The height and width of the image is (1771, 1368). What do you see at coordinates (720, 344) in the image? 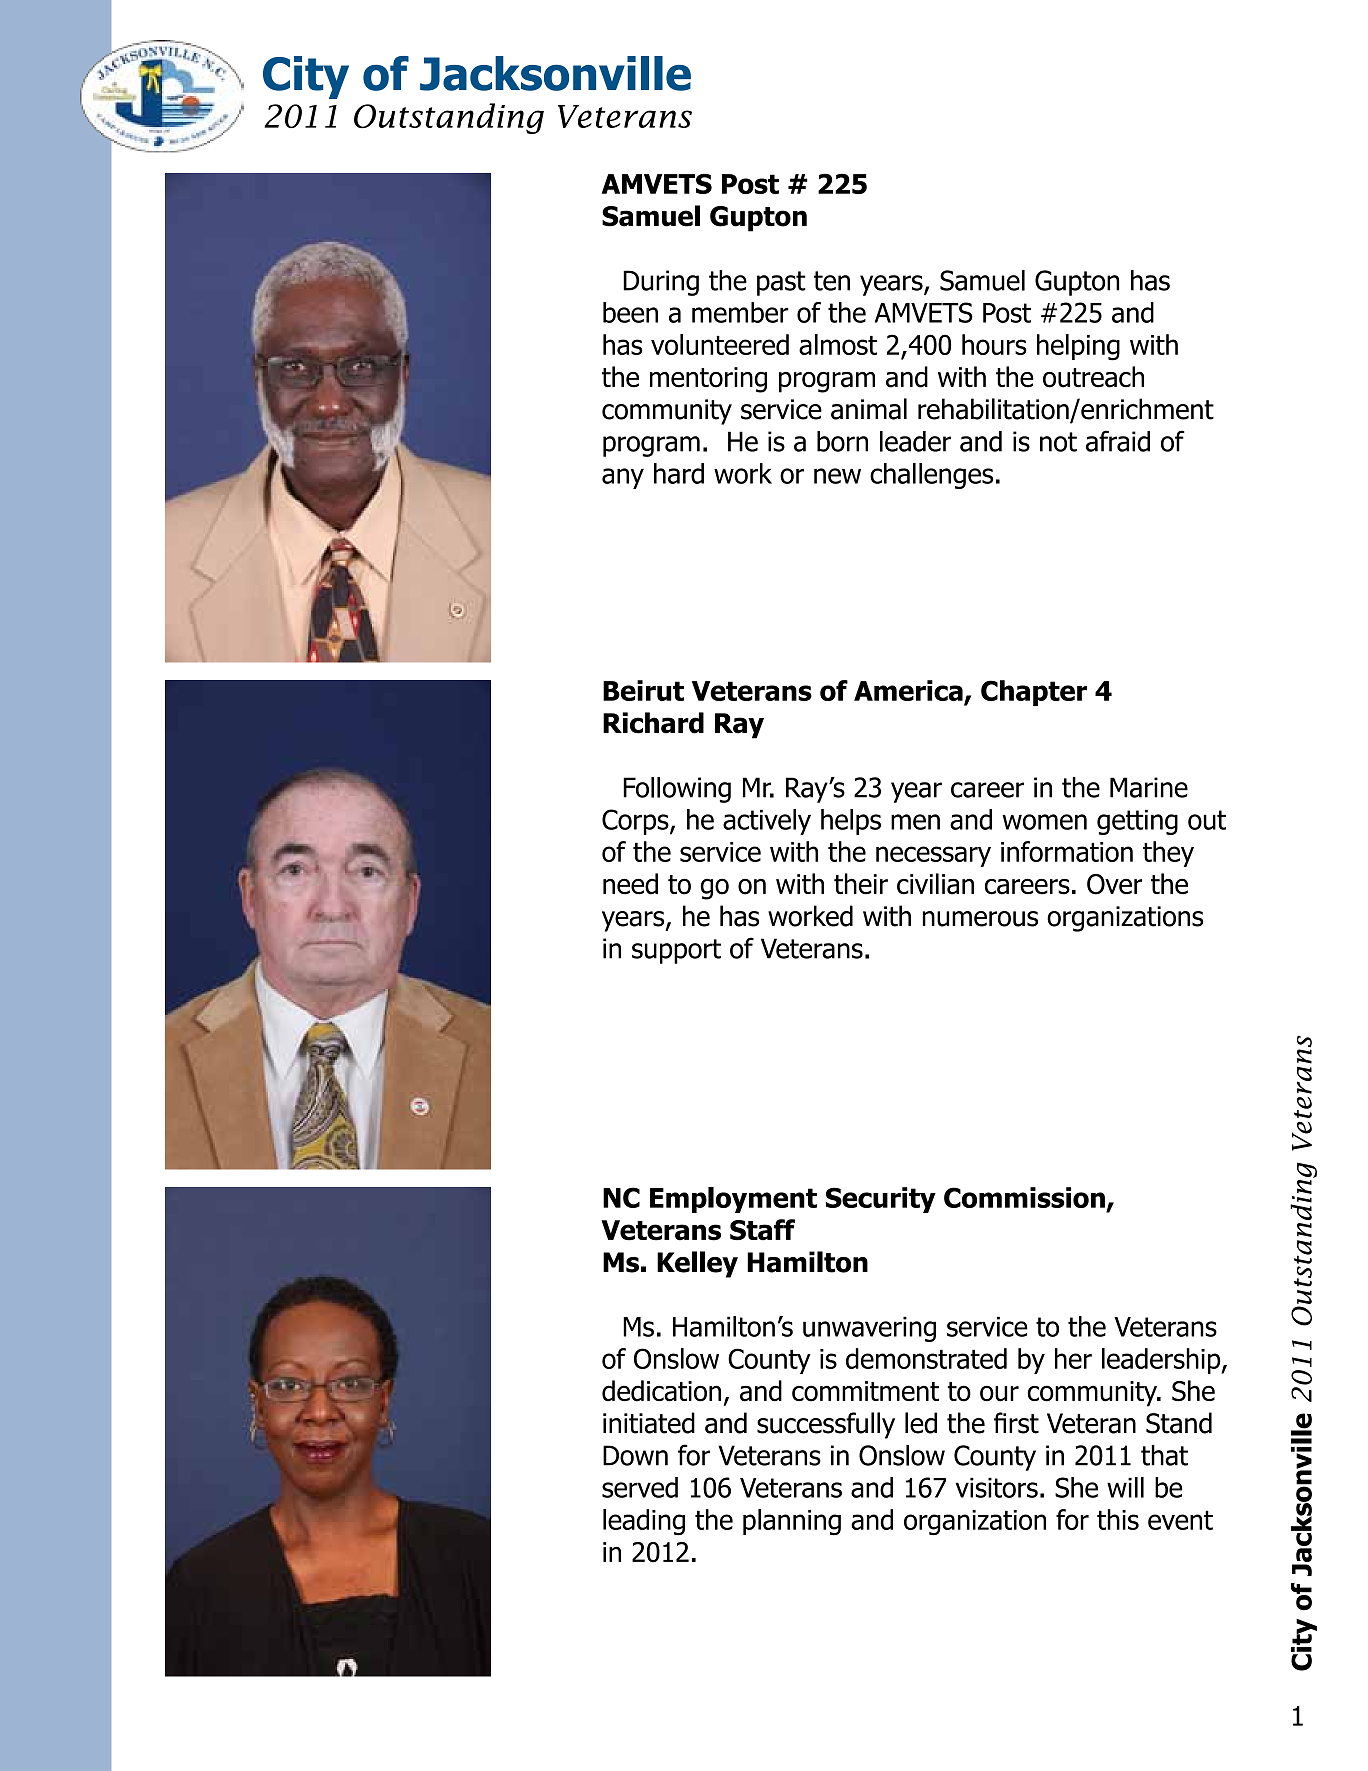
I see `volunteered` at bounding box center [720, 344].
